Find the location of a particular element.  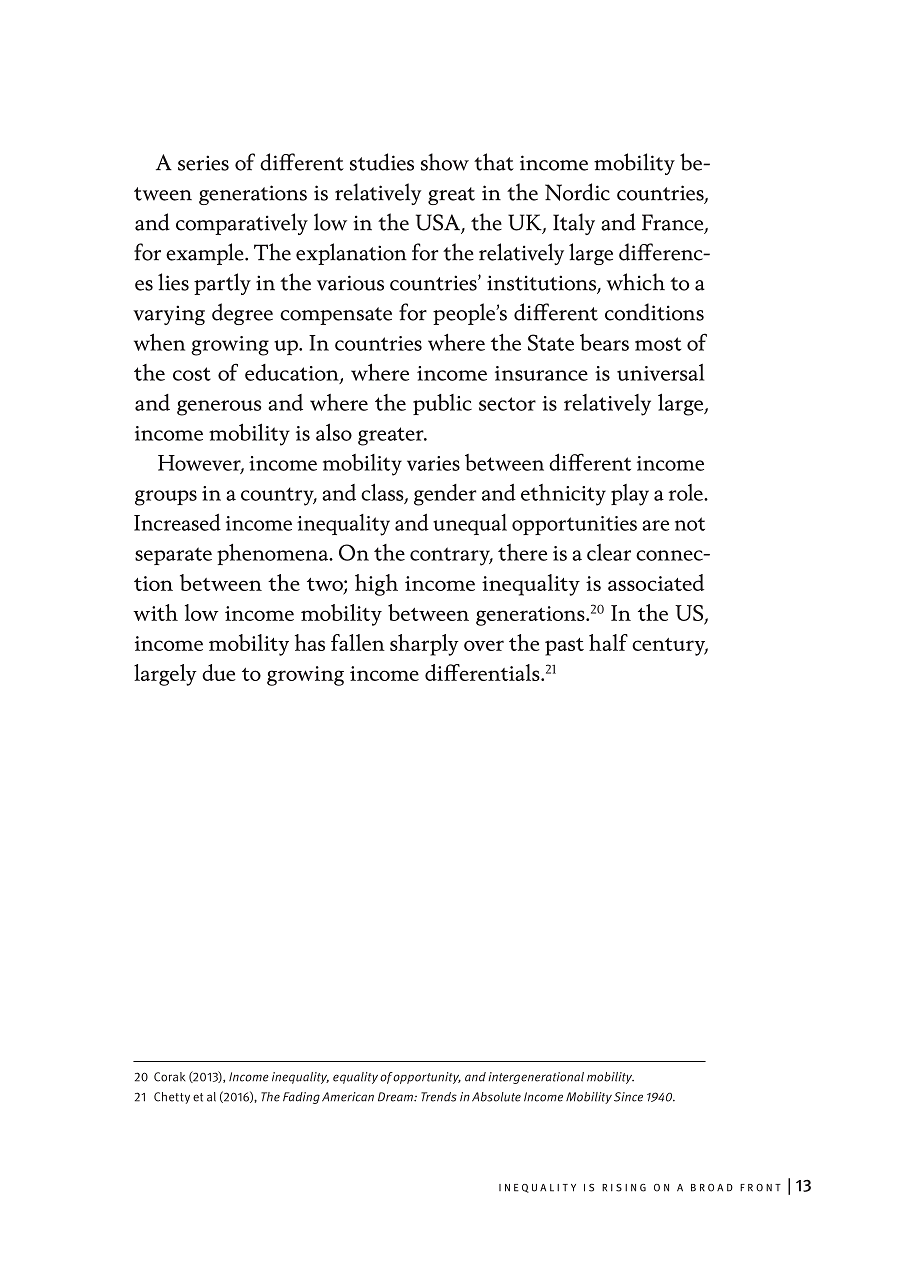

generous is located at coordinates (219, 408).
